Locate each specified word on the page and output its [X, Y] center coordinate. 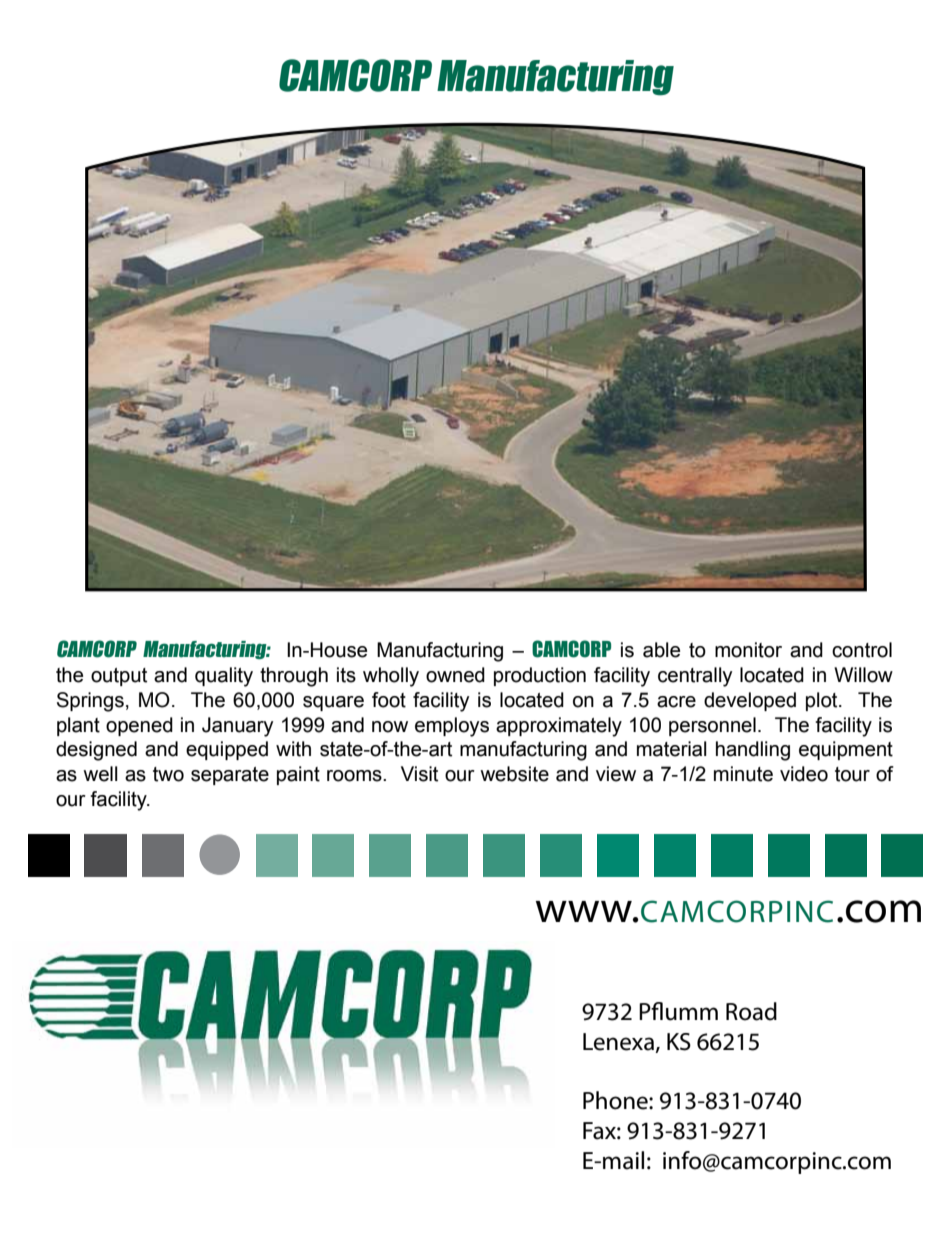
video [804, 774]
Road [751, 1011]
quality [224, 677]
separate [230, 776]
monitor [748, 650]
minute [743, 774]
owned [455, 675]
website [514, 774]
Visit [419, 774]
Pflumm [678, 1011]
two [168, 774]
